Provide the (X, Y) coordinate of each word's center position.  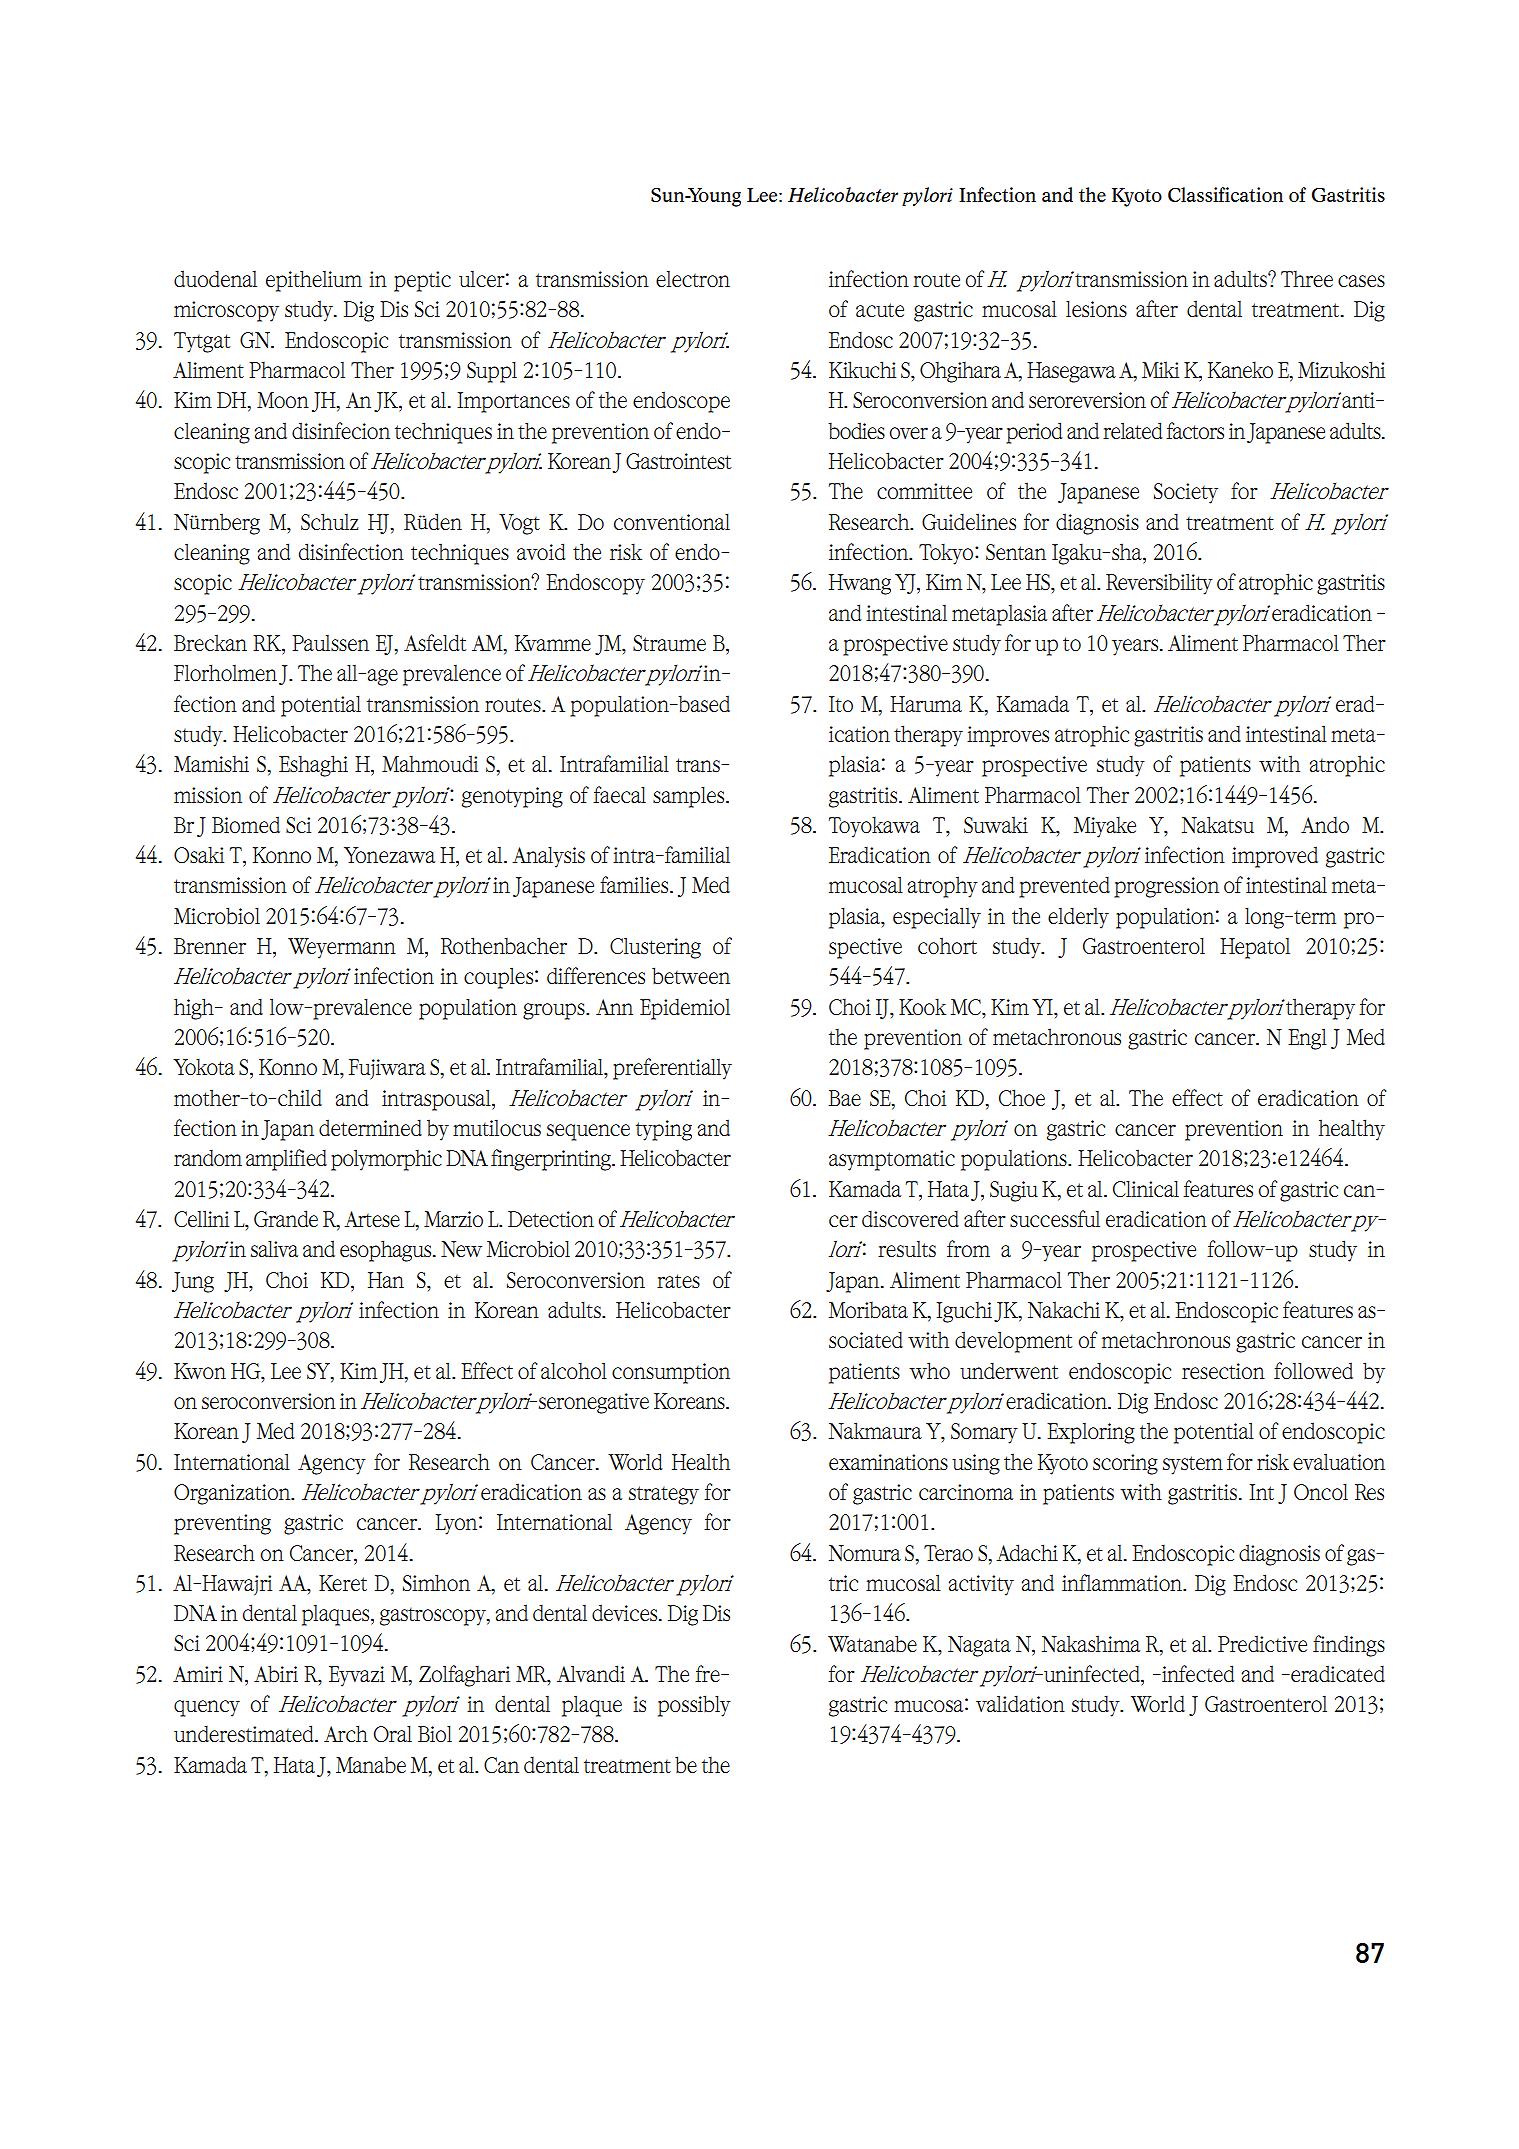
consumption (671, 1373)
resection (1223, 1371)
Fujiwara (387, 1069)
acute (880, 310)
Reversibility (1159, 584)
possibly (694, 1706)
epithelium (314, 281)
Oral (393, 1734)
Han (386, 1280)
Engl (1307, 1039)
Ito (841, 704)
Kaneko (1240, 370)
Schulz (330, 521)
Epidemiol (685, 1009)
